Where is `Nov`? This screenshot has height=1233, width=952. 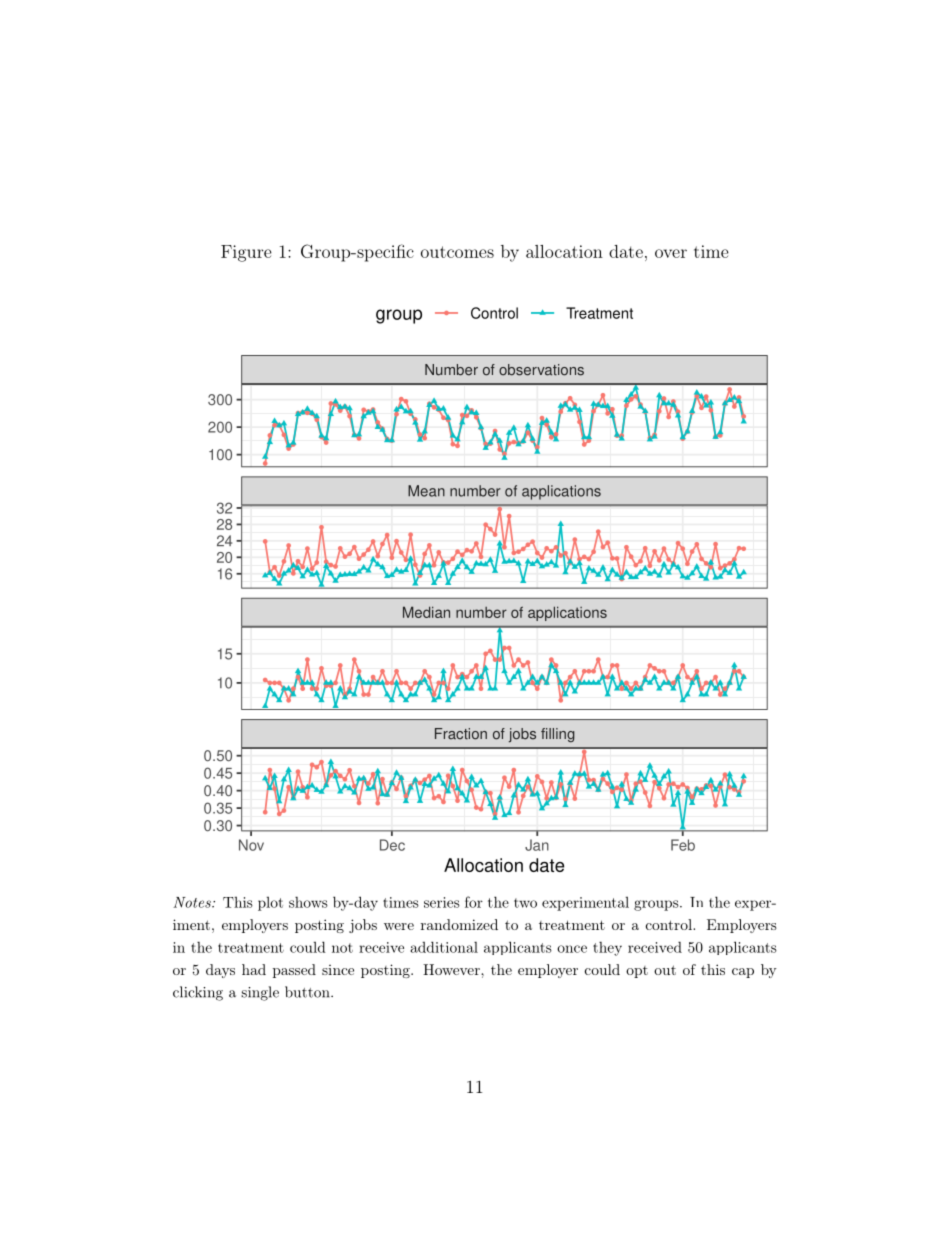
Nov is located at coordinates (251, 845).
